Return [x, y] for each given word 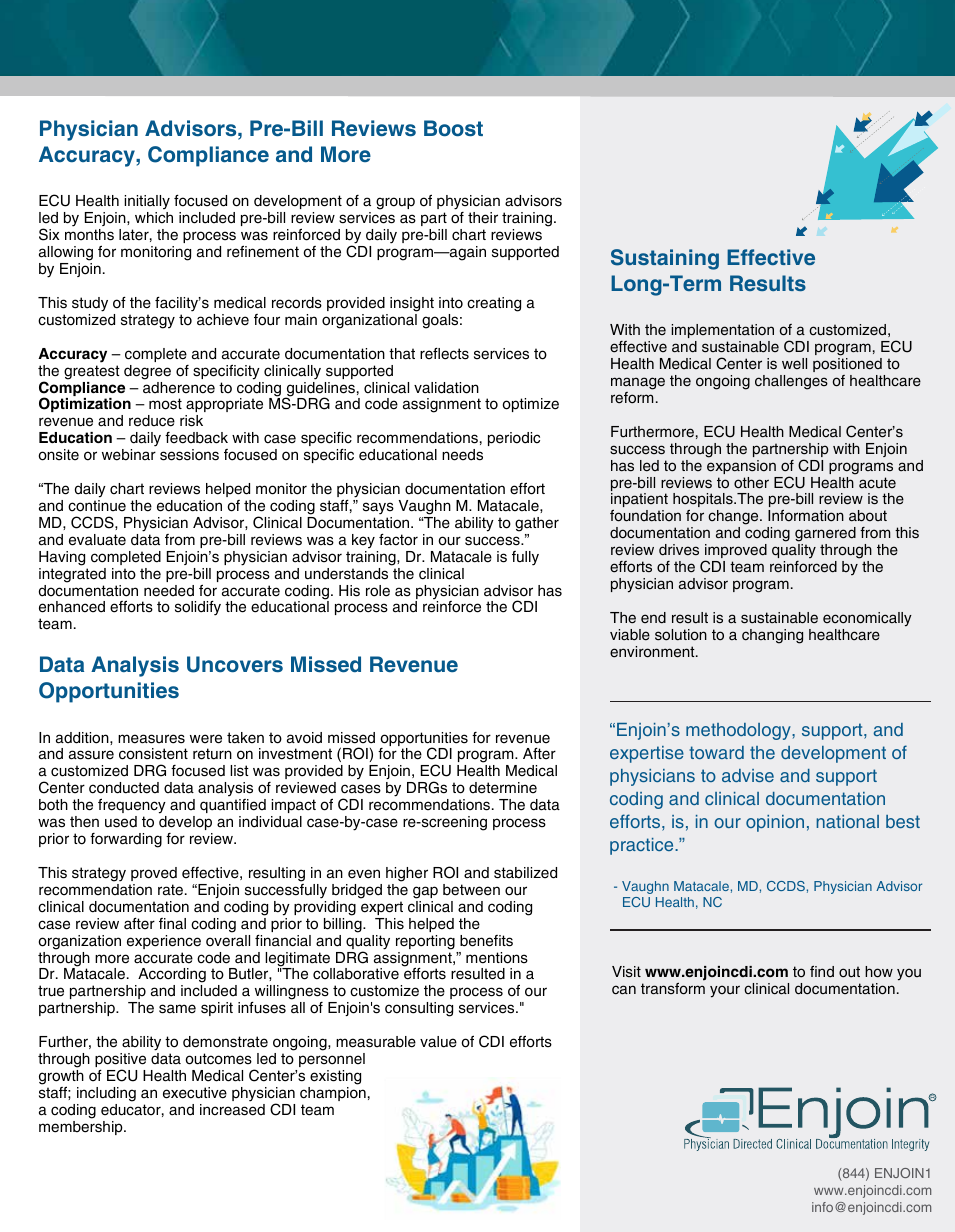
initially [147, 204]
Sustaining [665, 259]
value [438, 1042]
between [471, 890]
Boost [453, 128]
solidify [198, 608]
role [378, 591]
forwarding [126, 840]
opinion [775, 823]
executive [195, 1093]
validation [446, 388]
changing [772, 636]
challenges [791, 382]
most [165, 404]
